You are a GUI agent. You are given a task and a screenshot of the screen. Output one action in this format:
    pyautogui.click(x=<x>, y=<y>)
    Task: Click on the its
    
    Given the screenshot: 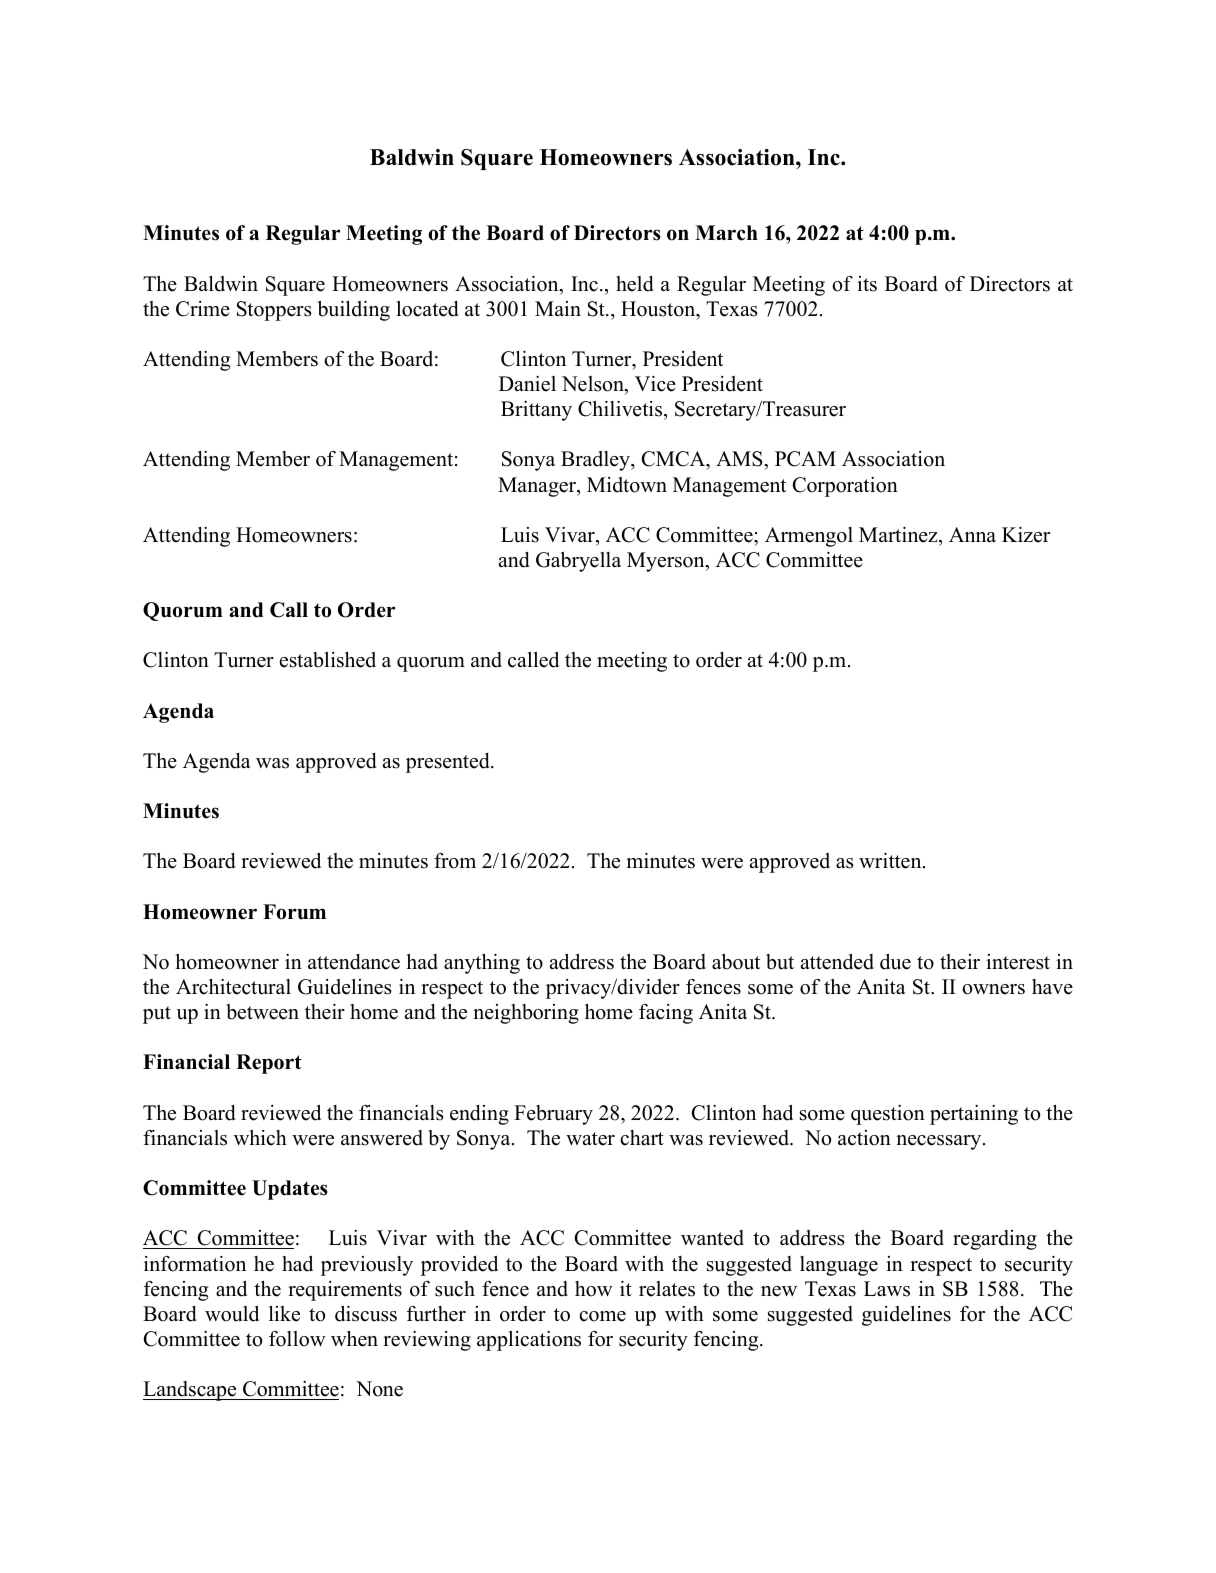 What is the action you would take?
    pyautogui.click(x=867, y=284)
